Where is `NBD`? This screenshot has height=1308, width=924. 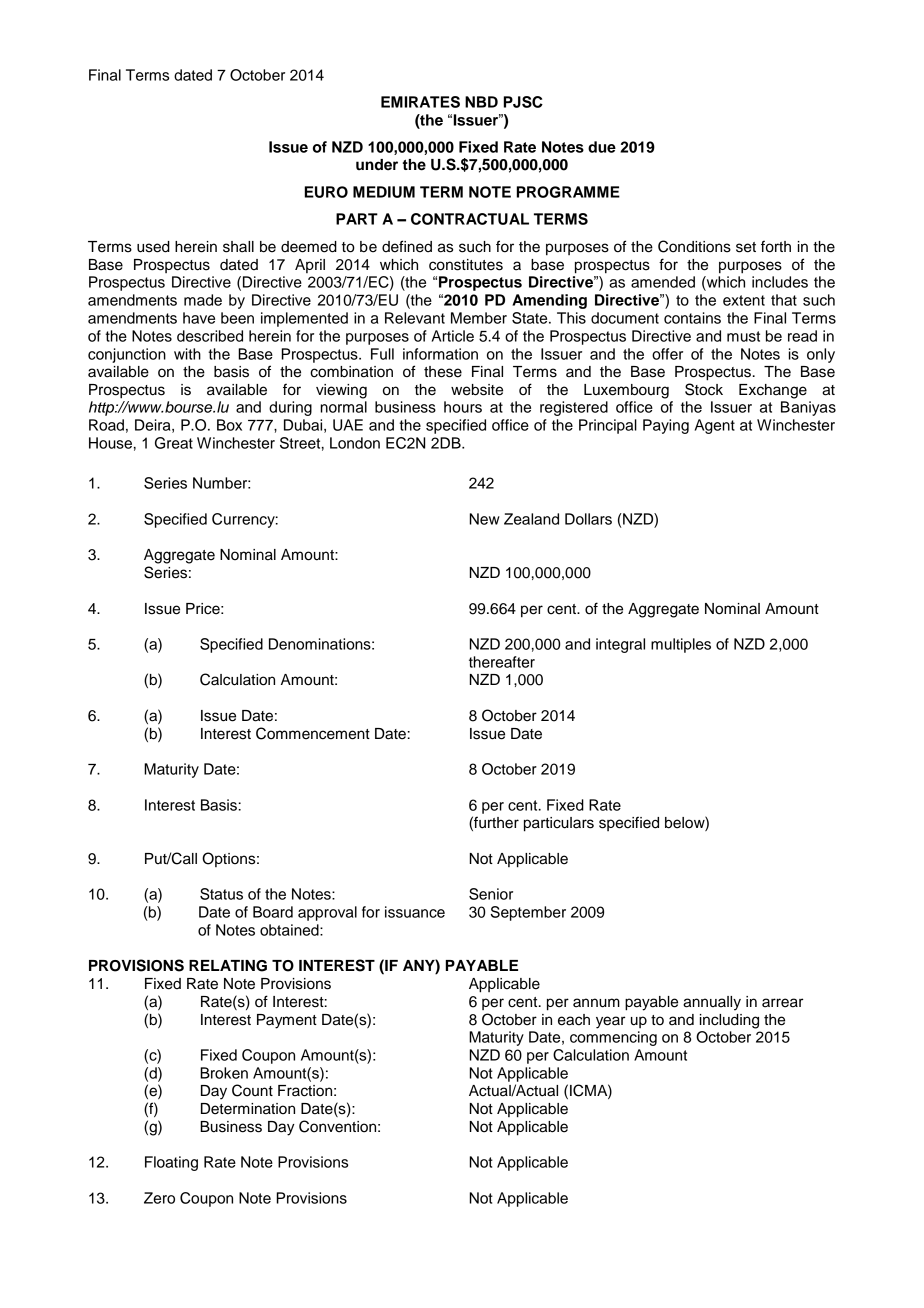
NBD is located at coordinates (481, 102).
